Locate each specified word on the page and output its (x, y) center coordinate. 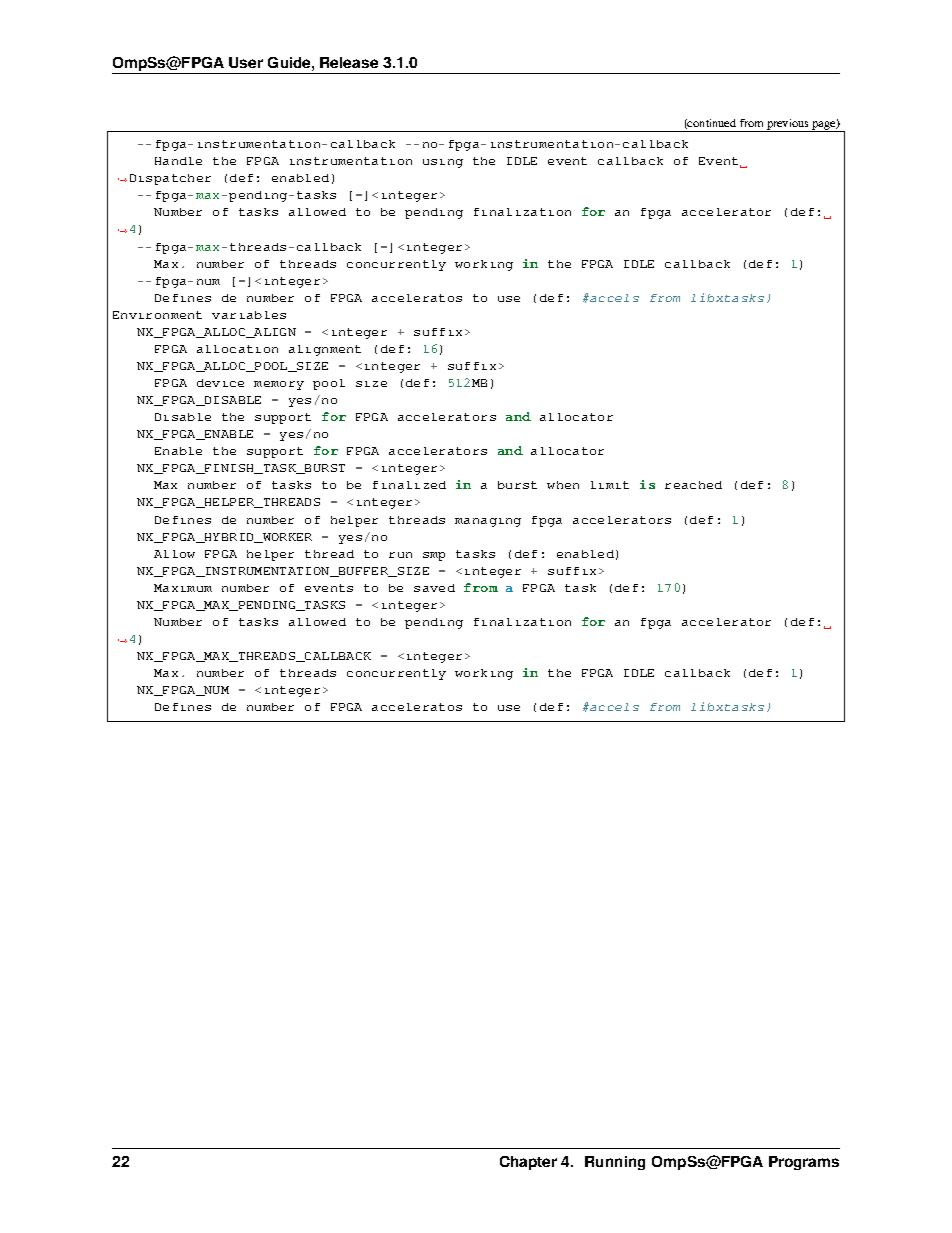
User (246, 62)
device (220, 383)
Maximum (183, 588)
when (563, 485)
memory (279, 385)
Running (615, 1163)
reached (693, 485)
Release (349, 62)
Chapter (528, 1163)
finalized (409, 485)
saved (434, 588)
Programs (804, 1163)
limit (610, 485)
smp (434, 556)
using (443, 163)
